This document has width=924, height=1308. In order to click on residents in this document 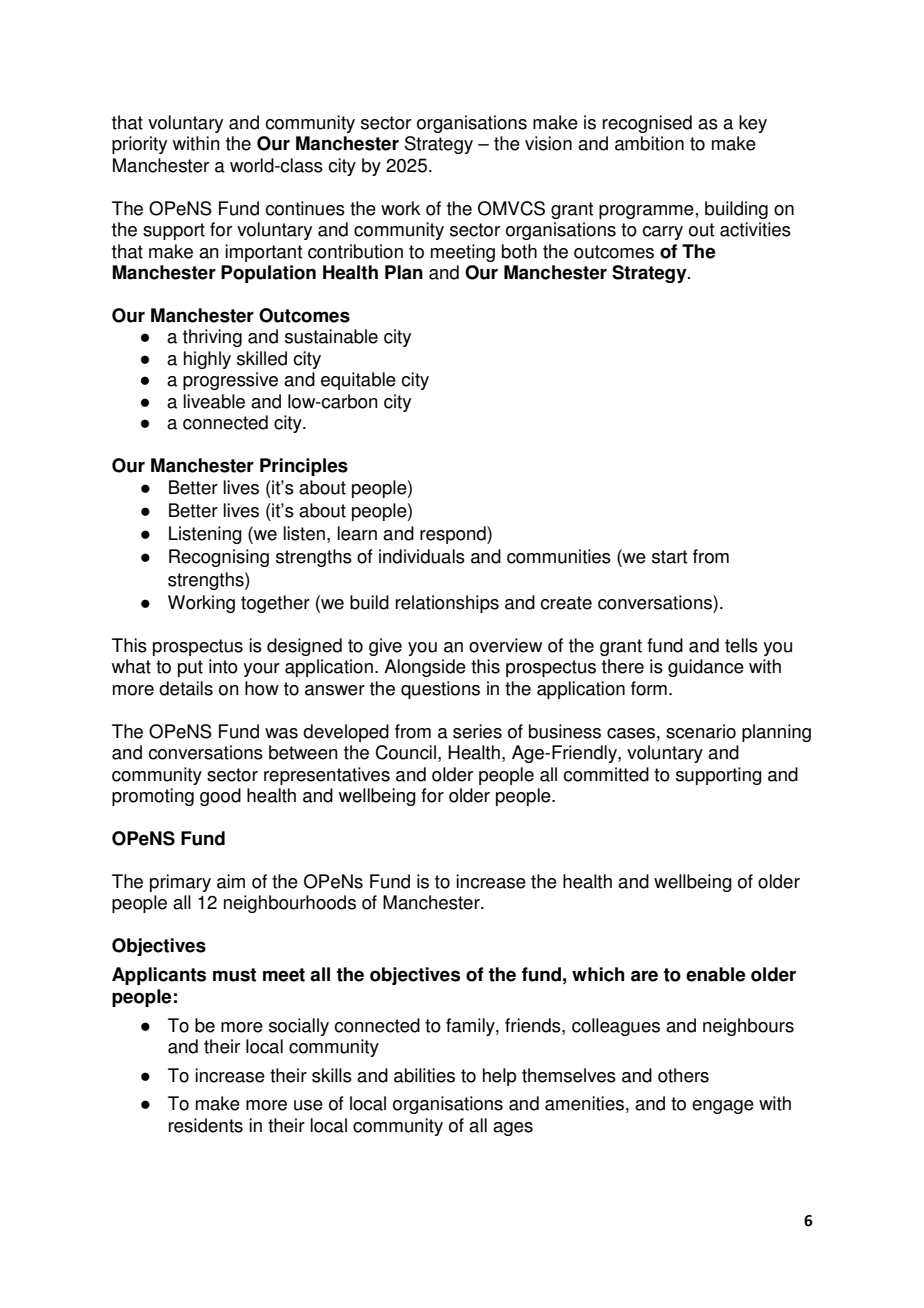, I will do `click(206, 1125)`.
